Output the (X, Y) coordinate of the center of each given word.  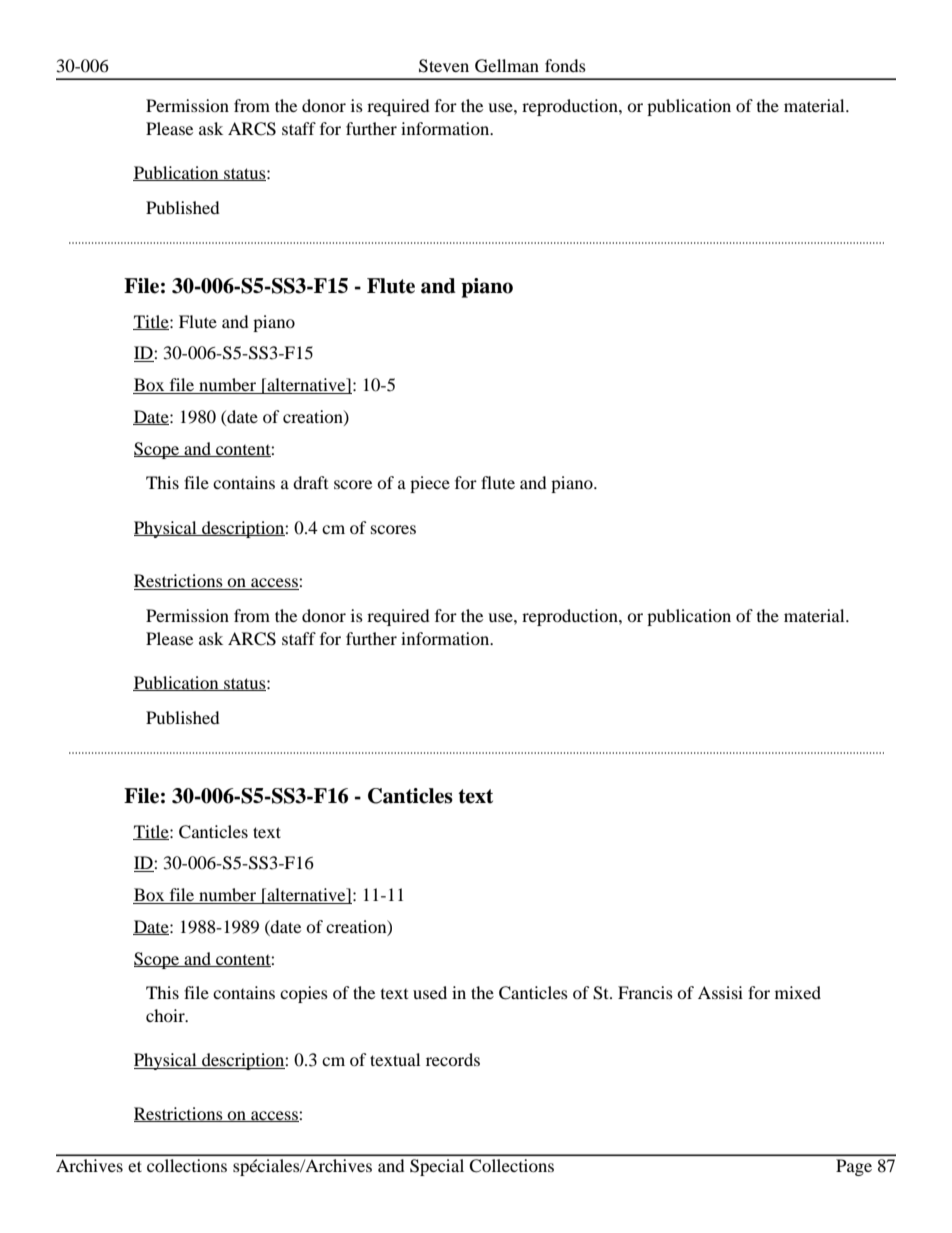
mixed (798, 992)
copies (304, 994)
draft (310, 482)
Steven (444, 66)
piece (430, 484)
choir (166, 1015)
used (430, 992)
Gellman (507, 66)
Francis (645, 992)
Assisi (720, 992)
